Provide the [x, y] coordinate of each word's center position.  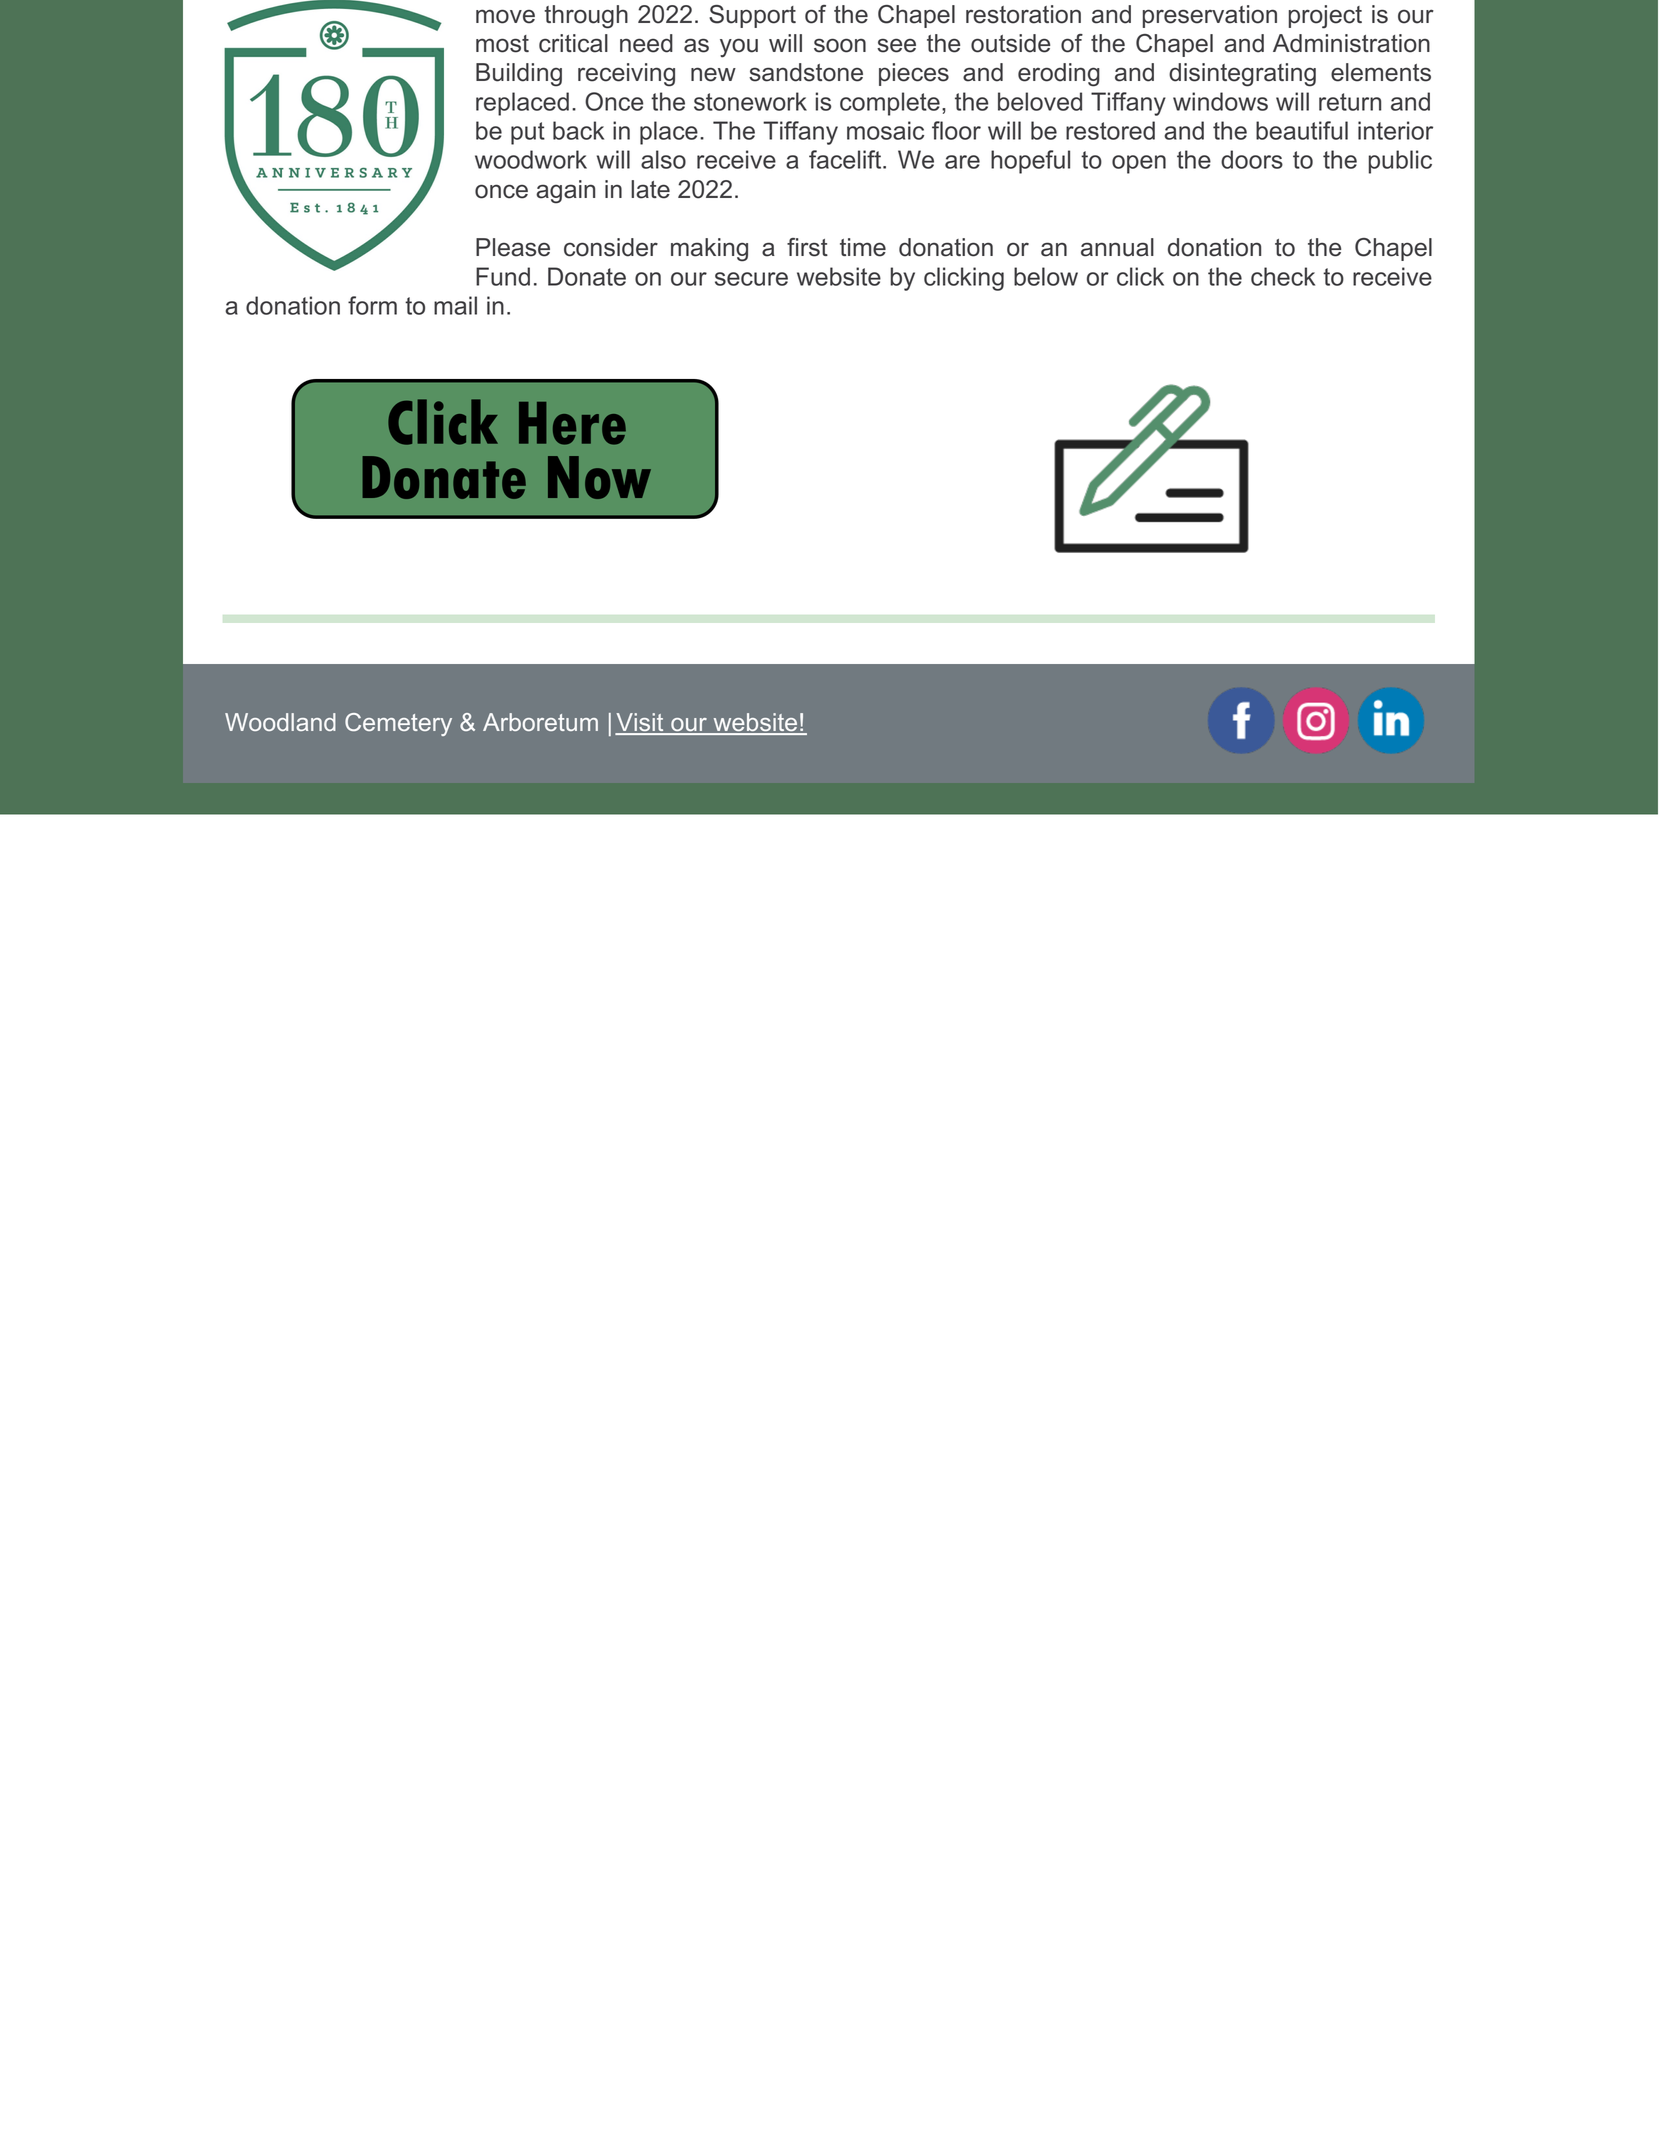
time [863, 247]
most [502, 44]
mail [455, 305]
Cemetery [398, 724]
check [1283, 276]
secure [751, 279]
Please [513, 247]
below [1046, 276]
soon [840, 45]
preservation [1210, 16]
